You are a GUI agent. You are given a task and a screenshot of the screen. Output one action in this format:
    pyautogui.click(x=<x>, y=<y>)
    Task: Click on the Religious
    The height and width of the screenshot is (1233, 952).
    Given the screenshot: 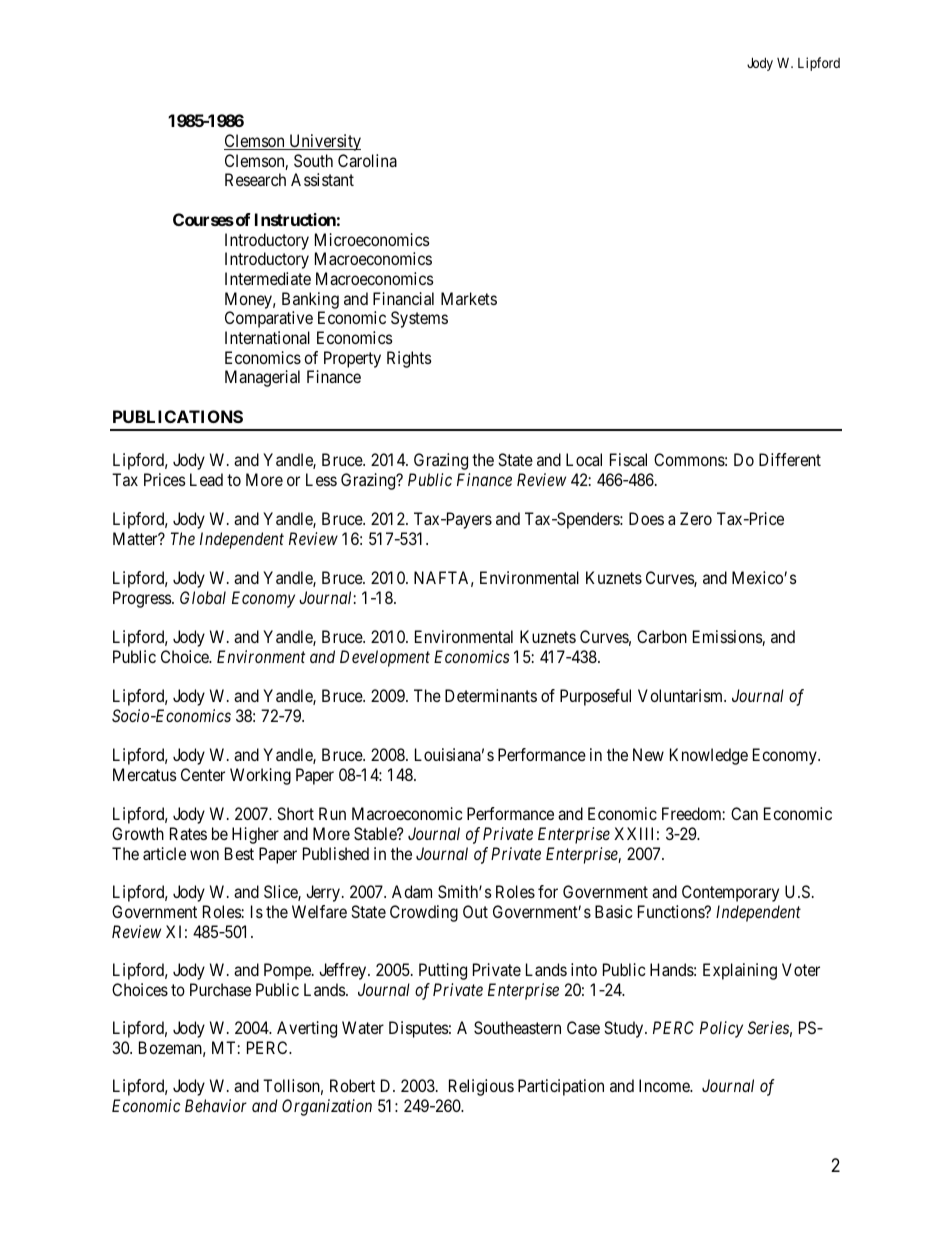 What is the action you would take?
    pyautogui.click(x=481, y=1087)
